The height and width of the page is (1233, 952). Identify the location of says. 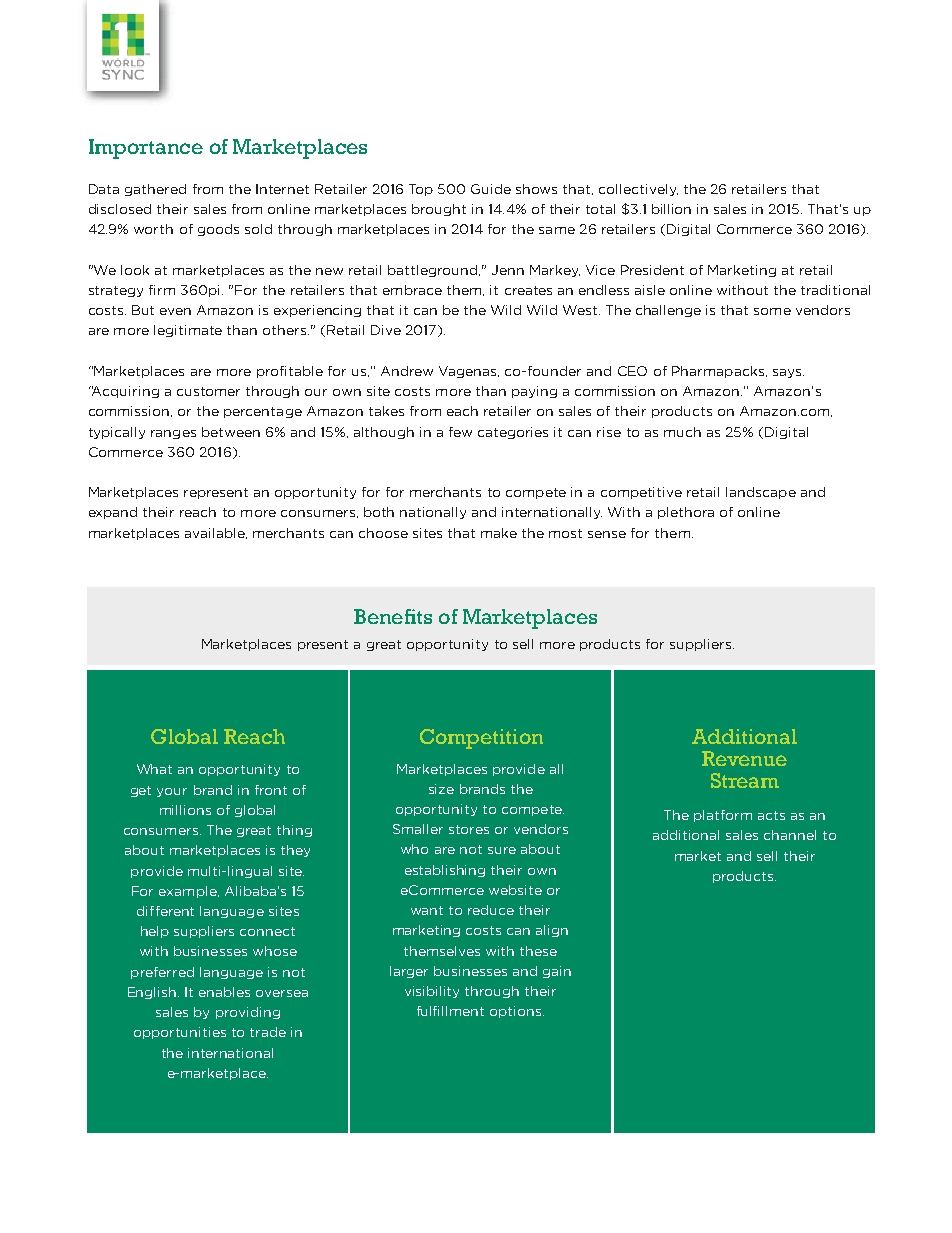
(788, 373).
